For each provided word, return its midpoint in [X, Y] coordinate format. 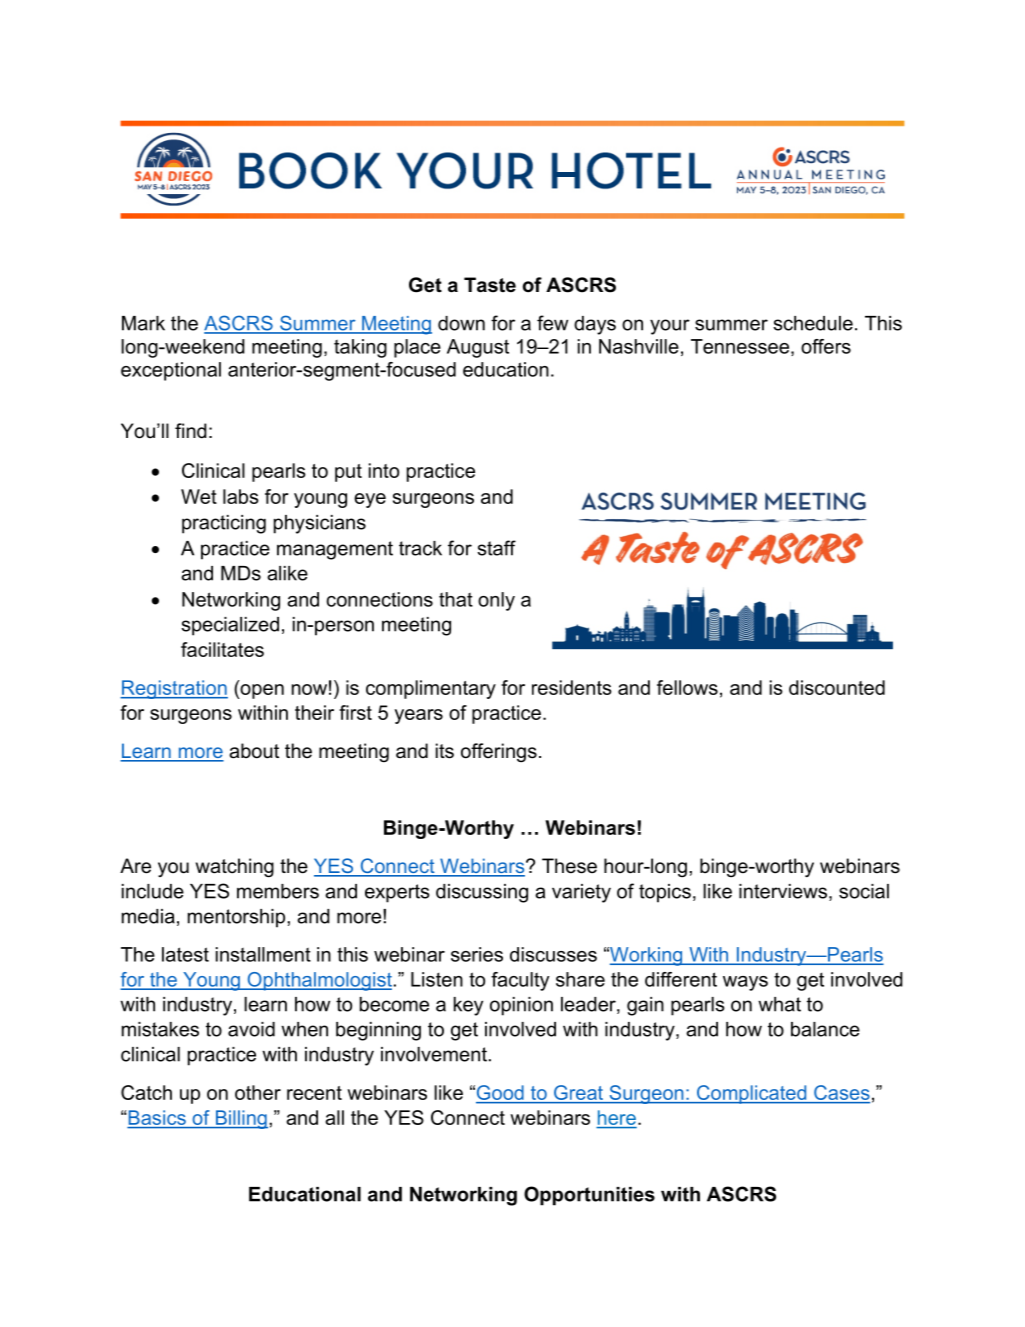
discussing [482, 893]
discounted [837, 687]
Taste [490, 285]
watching [235, 868]
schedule [813, 323]
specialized [230, 626]
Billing [240, 1119]
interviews [783, 891]
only [496, 601]
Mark [143, 323]
